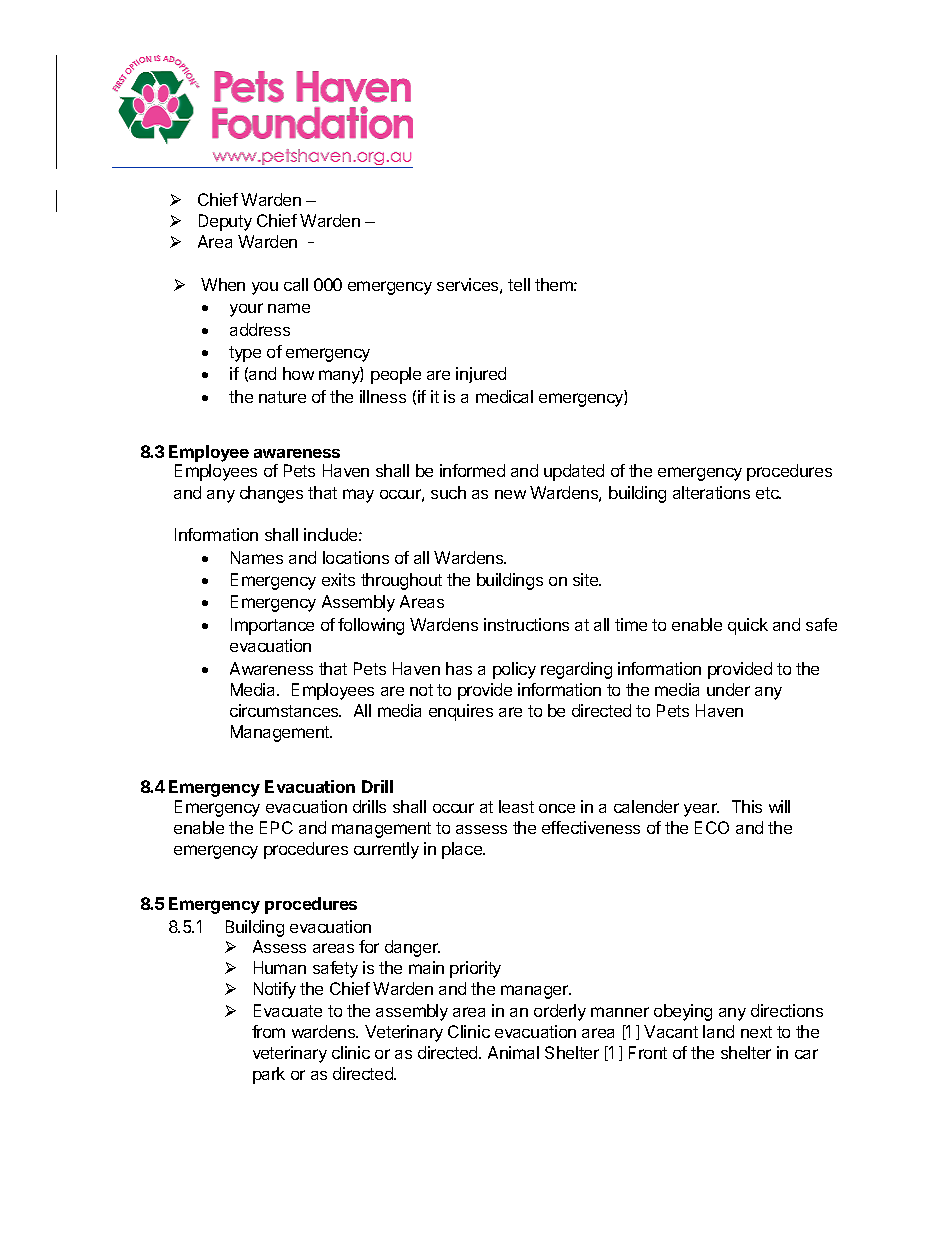 The image size is (952, 1233). What do you see at coordinates (748, 626) in the image?
I see `quick` at bounding box center [748, 626].
